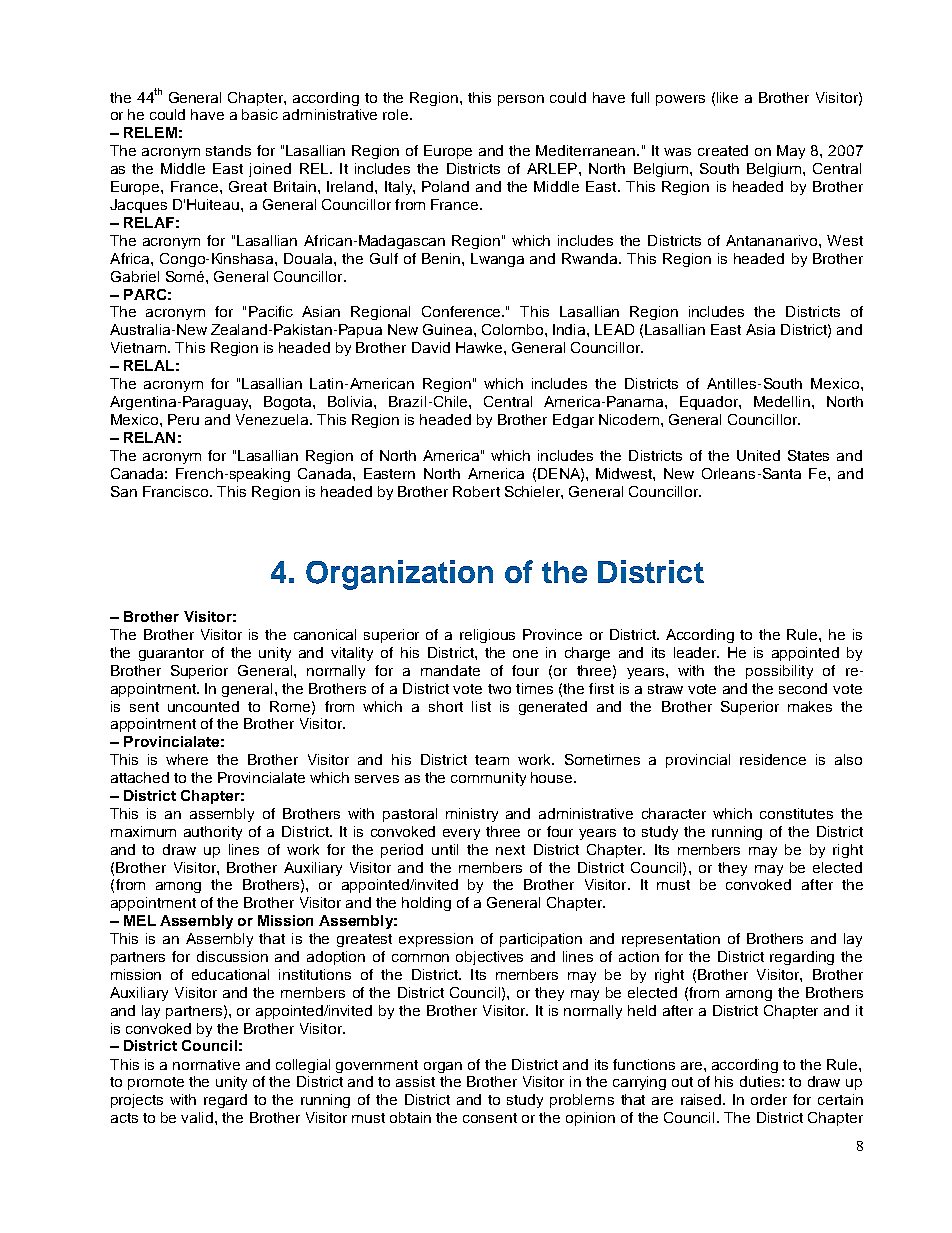 The width and height of the image is (952, 1233). I want to click on Robert, so click(476, 491).
